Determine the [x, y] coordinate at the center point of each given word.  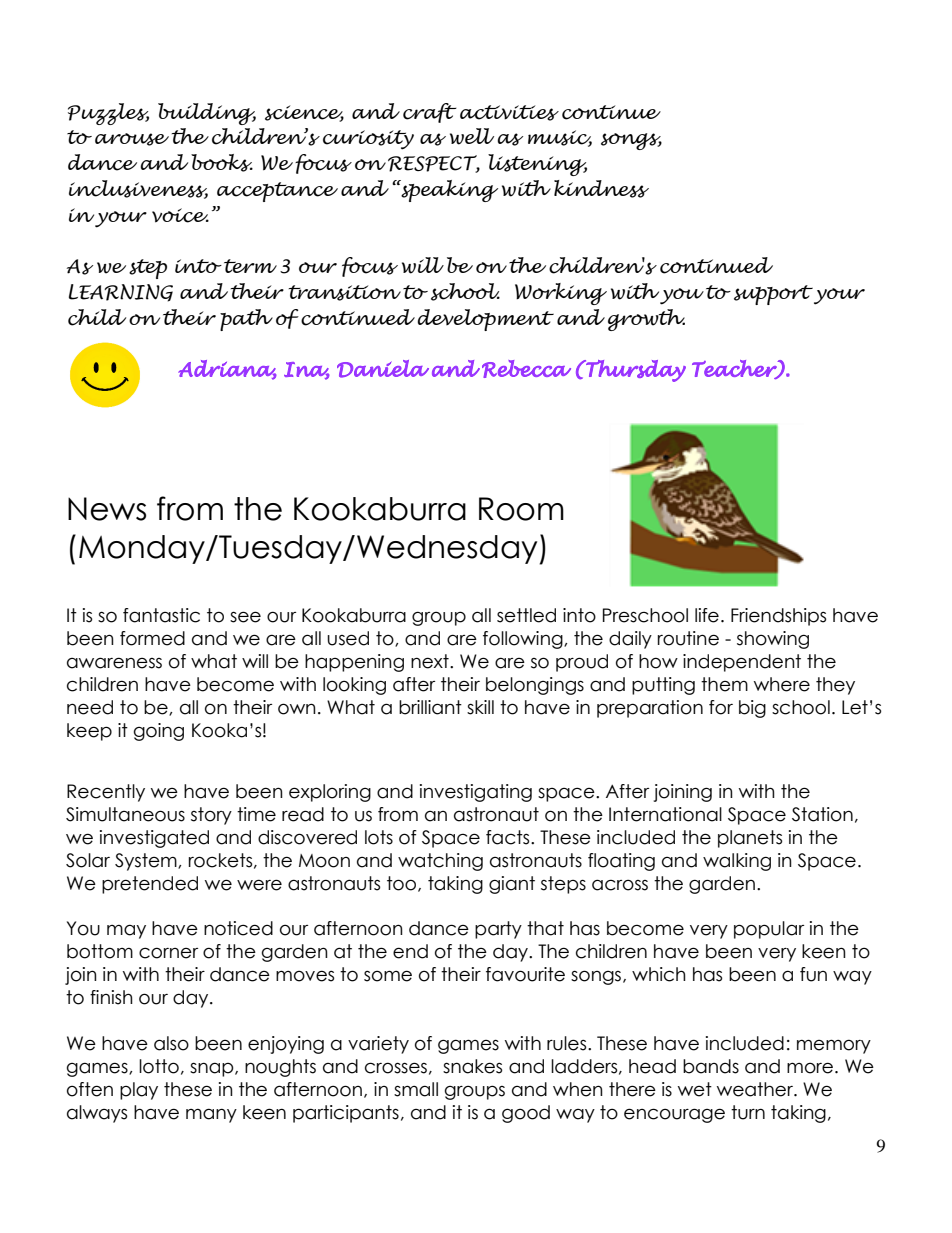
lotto [159, 1066]
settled [526, 615]
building [207, 114]
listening [537, 165]
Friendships [778, 617]
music [560, 138]
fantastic [161, 615]
